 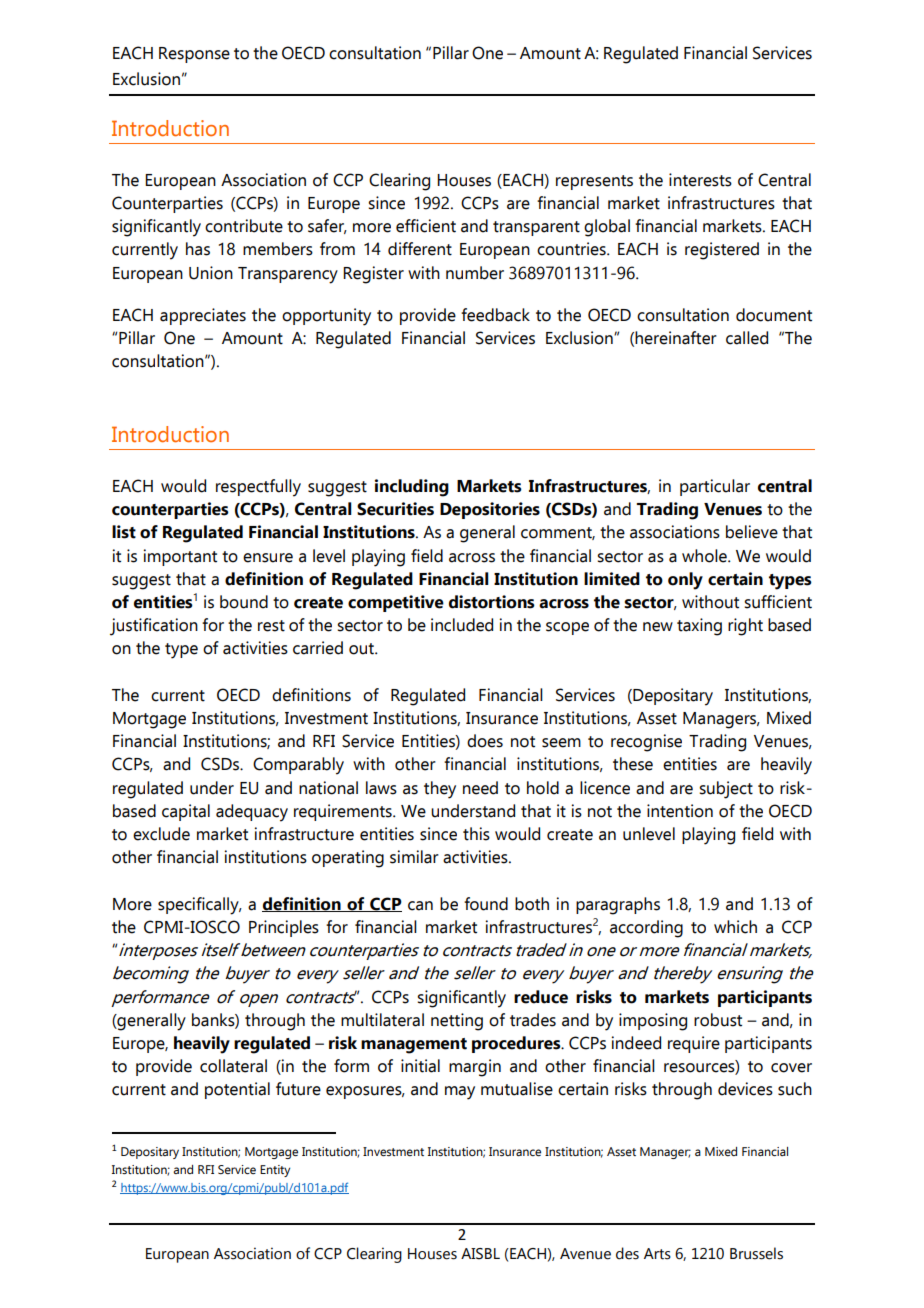 What do you see at coordinates (275, 1171) in the screenshot?
I see `Entity` at bounding box center [275, 1171].
